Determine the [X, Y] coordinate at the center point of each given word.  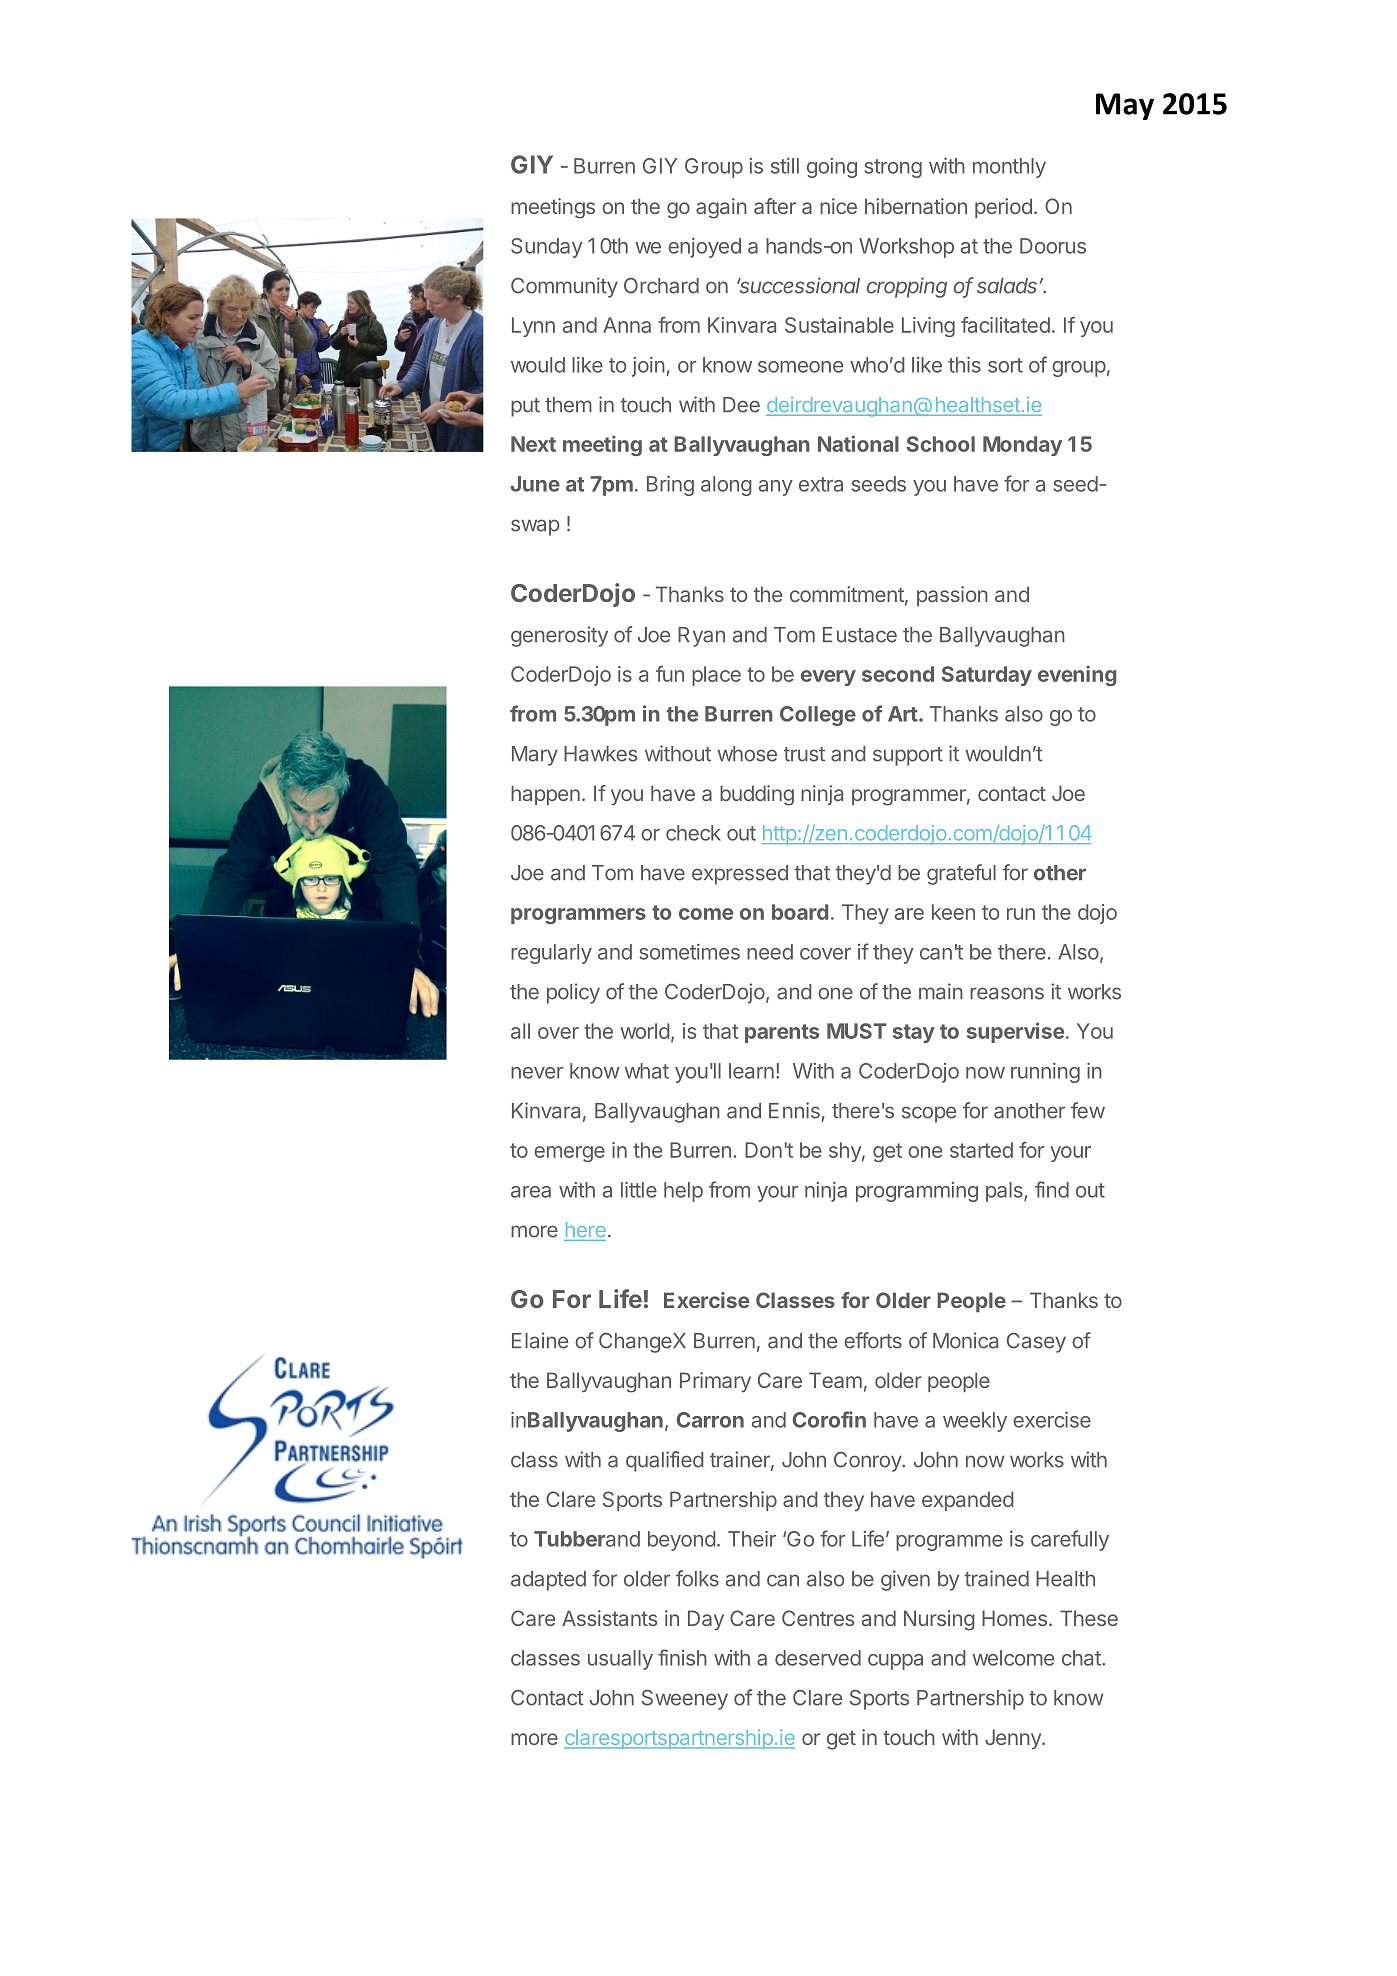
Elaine [540, 1340]
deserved [818, 1658]
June [535, 484]
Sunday [547, 248]
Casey [1036, 1343]
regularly [551, 954]
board [800, 912]
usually [620, 1660]
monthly [1009, 168]
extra [821, 484]
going [832, 168]
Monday [1022, 446]
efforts [873, 1340]
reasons [1007, 993]
